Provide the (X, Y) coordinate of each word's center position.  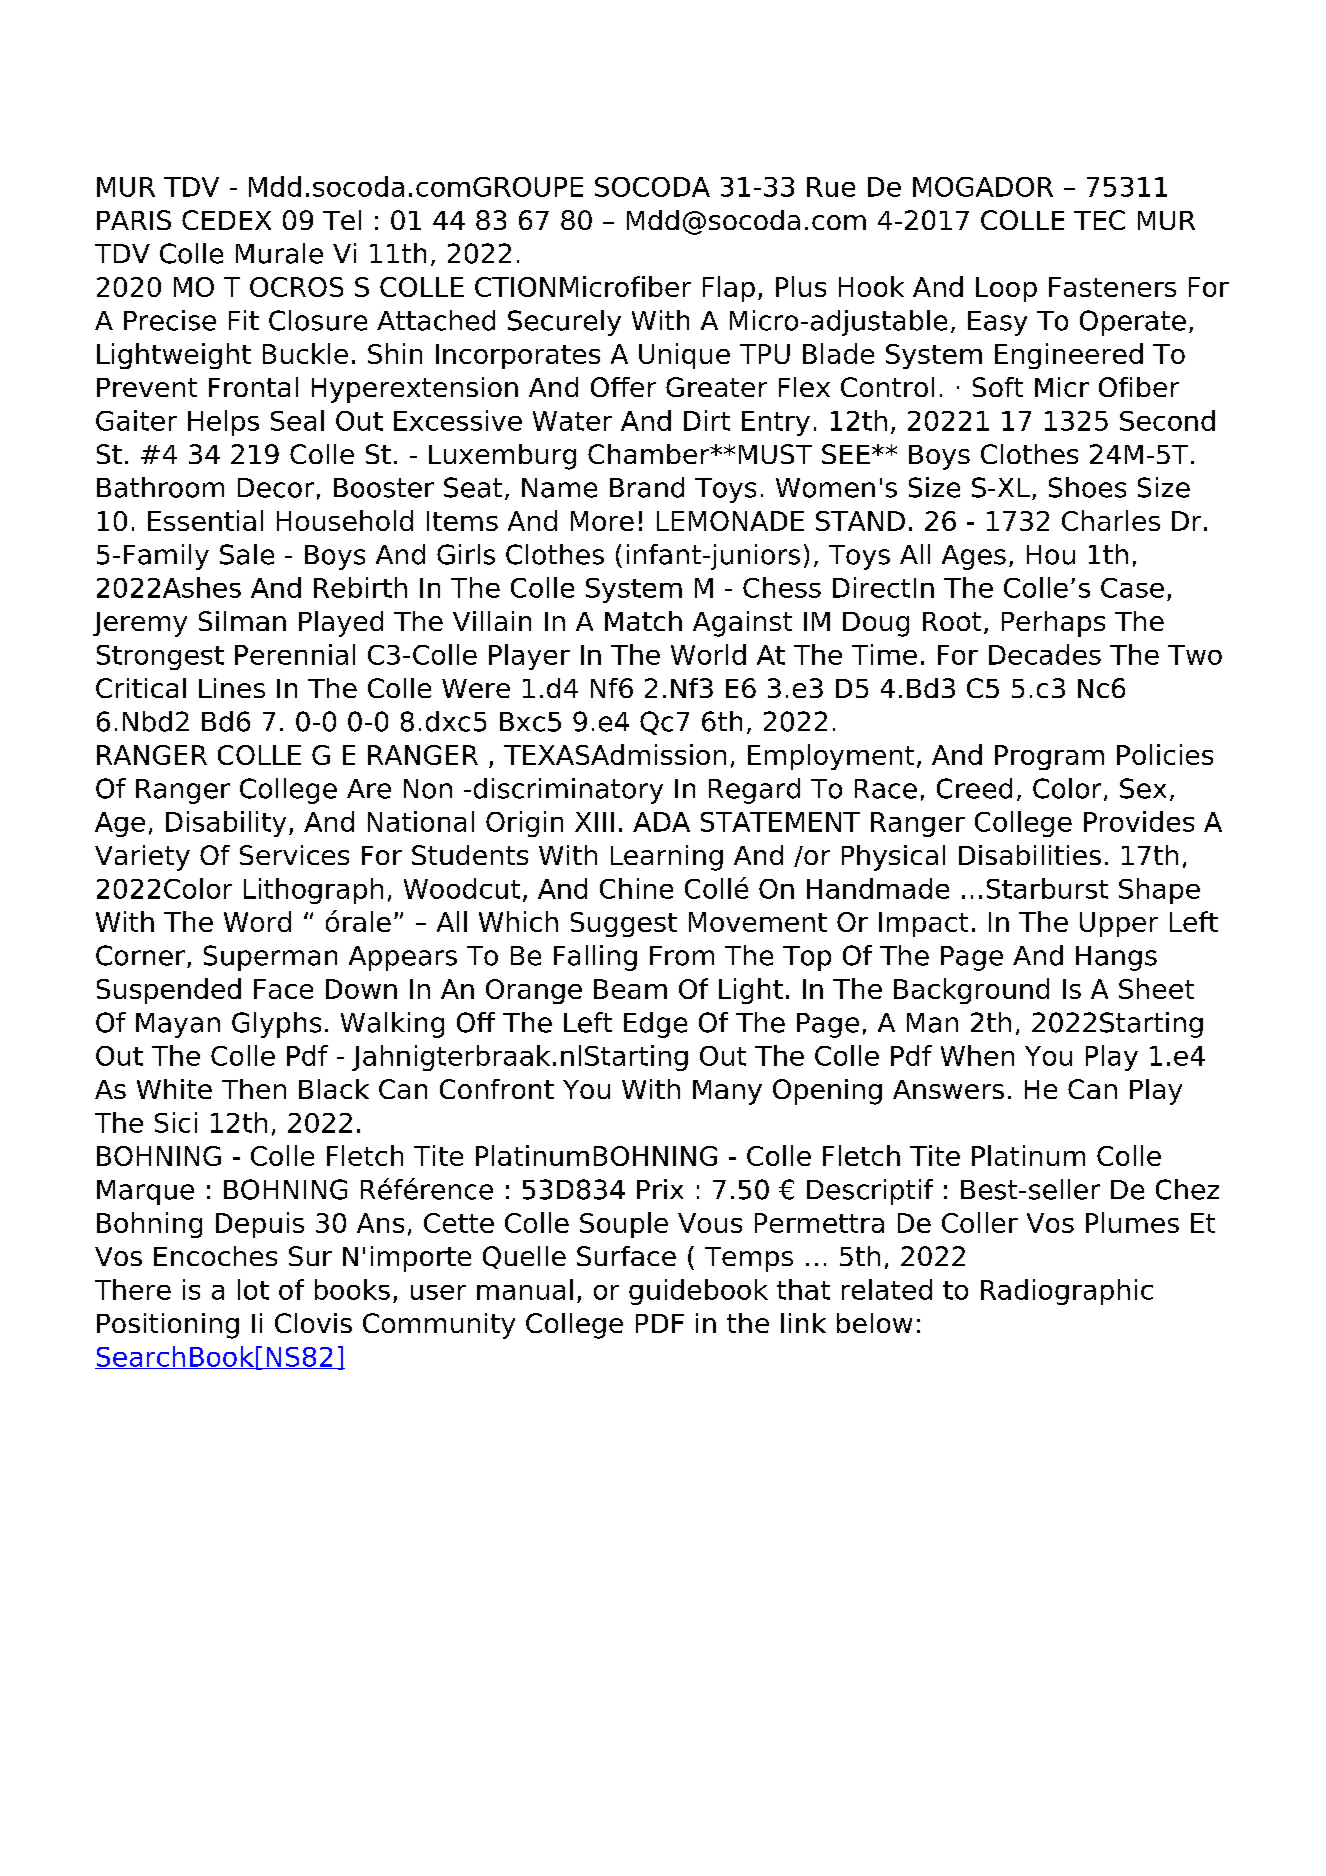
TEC (1099, 220)
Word (257, 921)
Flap (729, 289)
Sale (247, 554)
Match (643, 621)
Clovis (313, 1323)
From (682, 956)
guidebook (698, 1292)
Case (1132, 588)
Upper (1119, 924)
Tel (342, 220)
